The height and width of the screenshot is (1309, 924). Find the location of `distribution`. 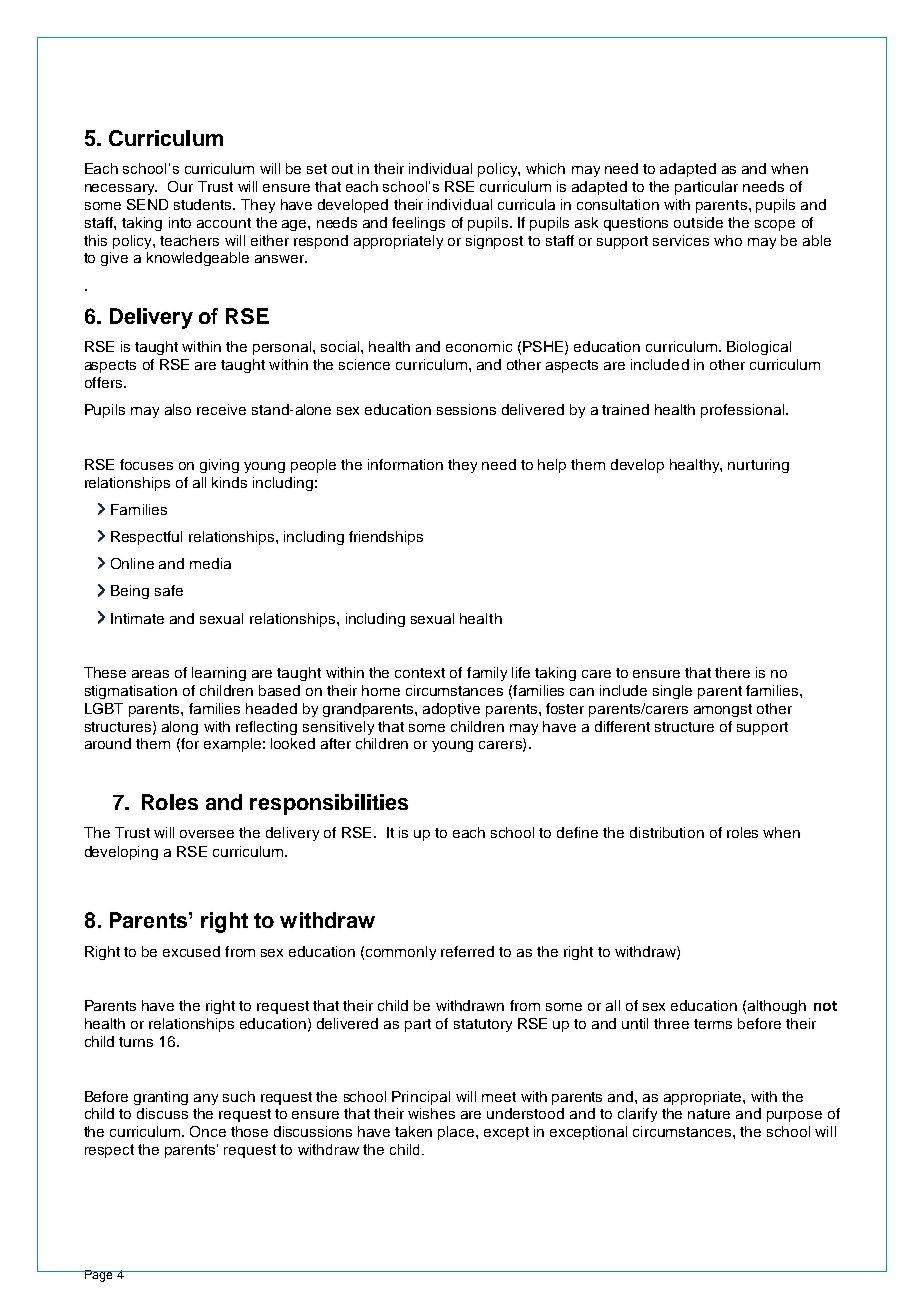

distribution is located at coordinates (667, 832).
